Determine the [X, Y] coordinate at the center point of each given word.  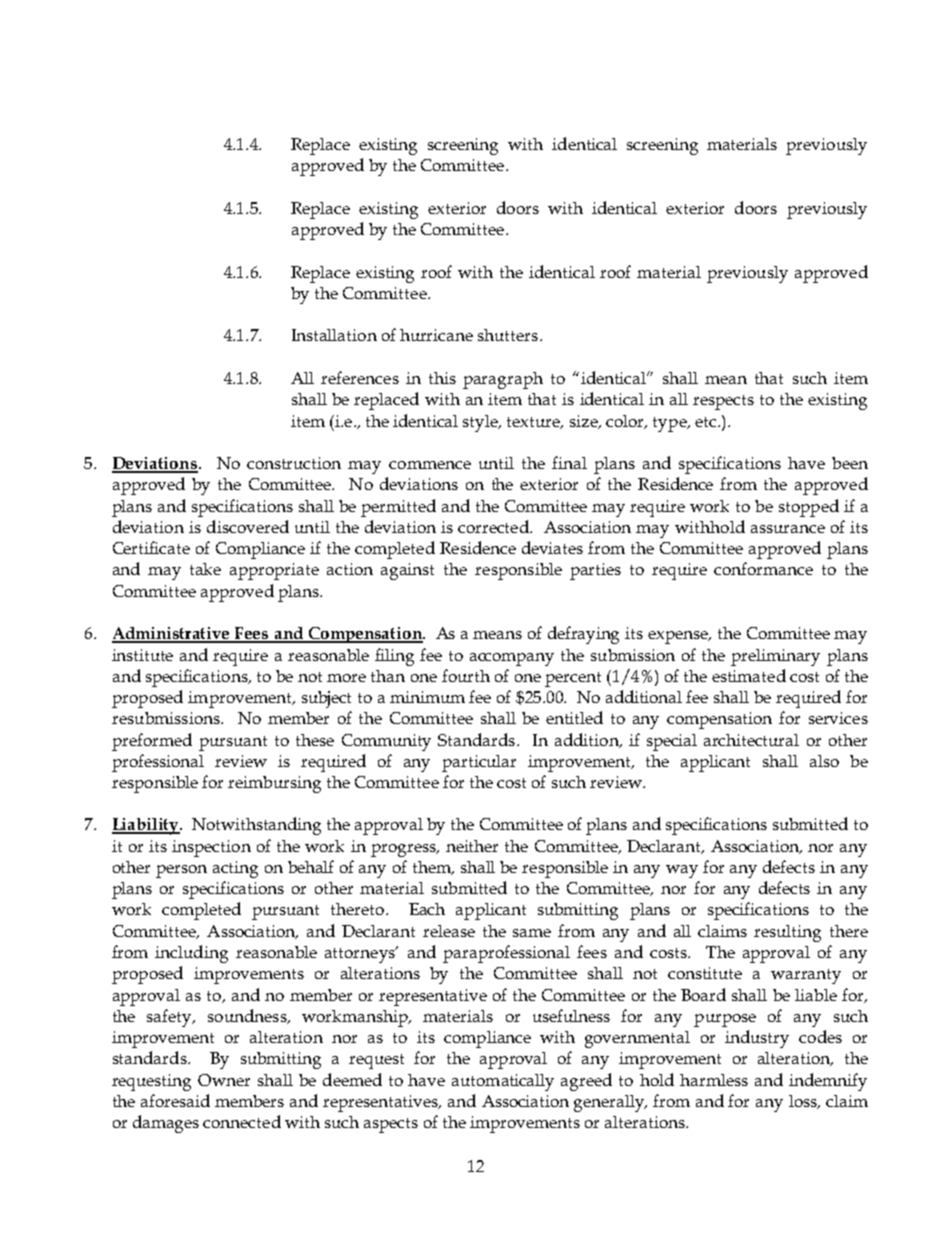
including [191, 954]
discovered [248, 526]
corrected [494, 526]
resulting [787, 933]
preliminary [775, 657]
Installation [334, 335]
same [532, 933]
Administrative [172, 634]
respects [723, 402]
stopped [809, 508]
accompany [512, 659]
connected [242, 1121]
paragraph [503, 380]
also [824, 761]
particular [479, 763]
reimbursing [274, 784]
